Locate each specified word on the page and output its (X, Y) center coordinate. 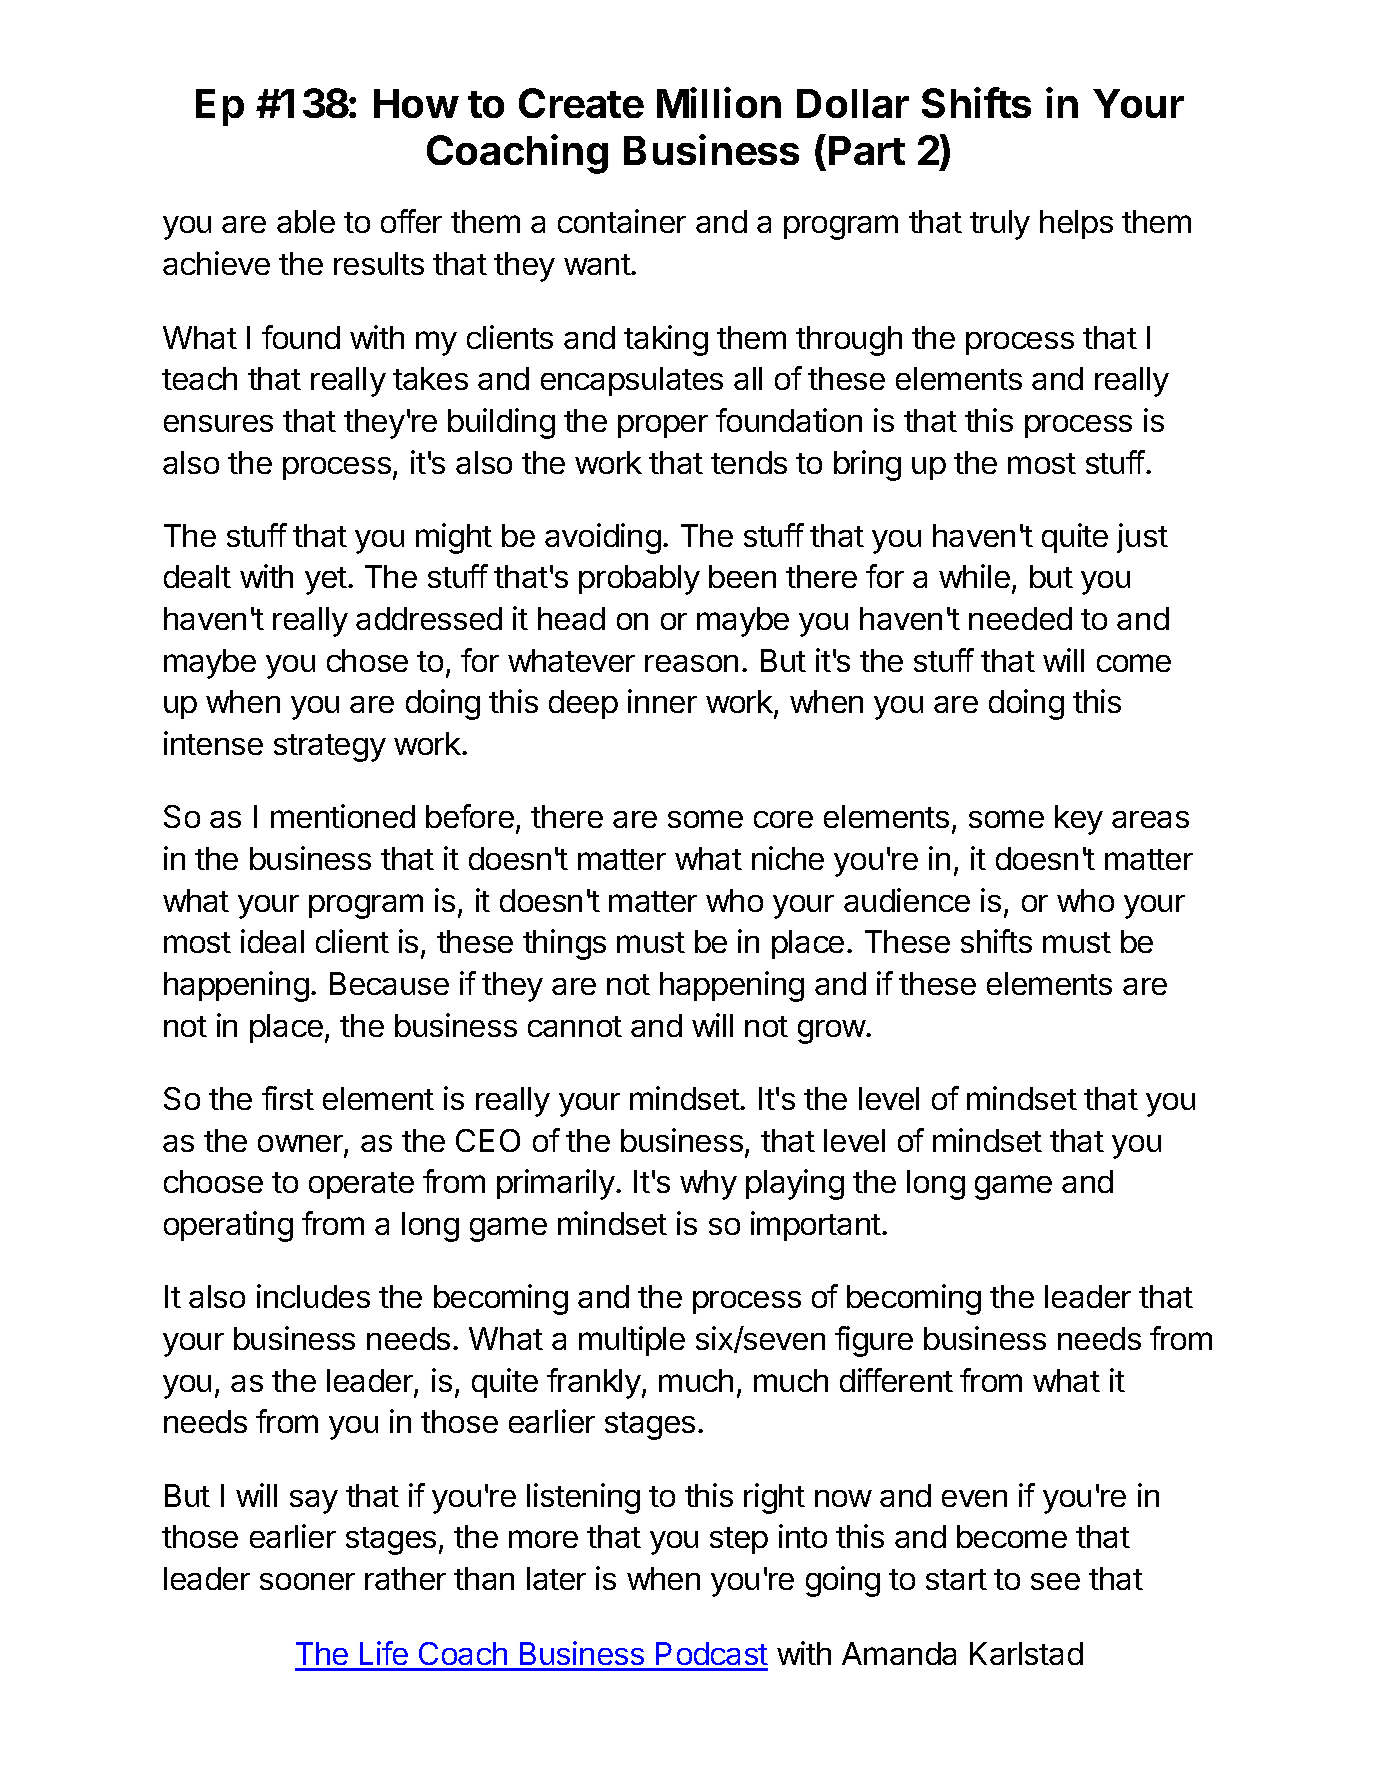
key (1079, 820)
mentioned (343, 816)
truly (1000, 225)
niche (788, 858)
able (306, 221)
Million (719, 102)
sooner (307, 1581)
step (739, 1540)
